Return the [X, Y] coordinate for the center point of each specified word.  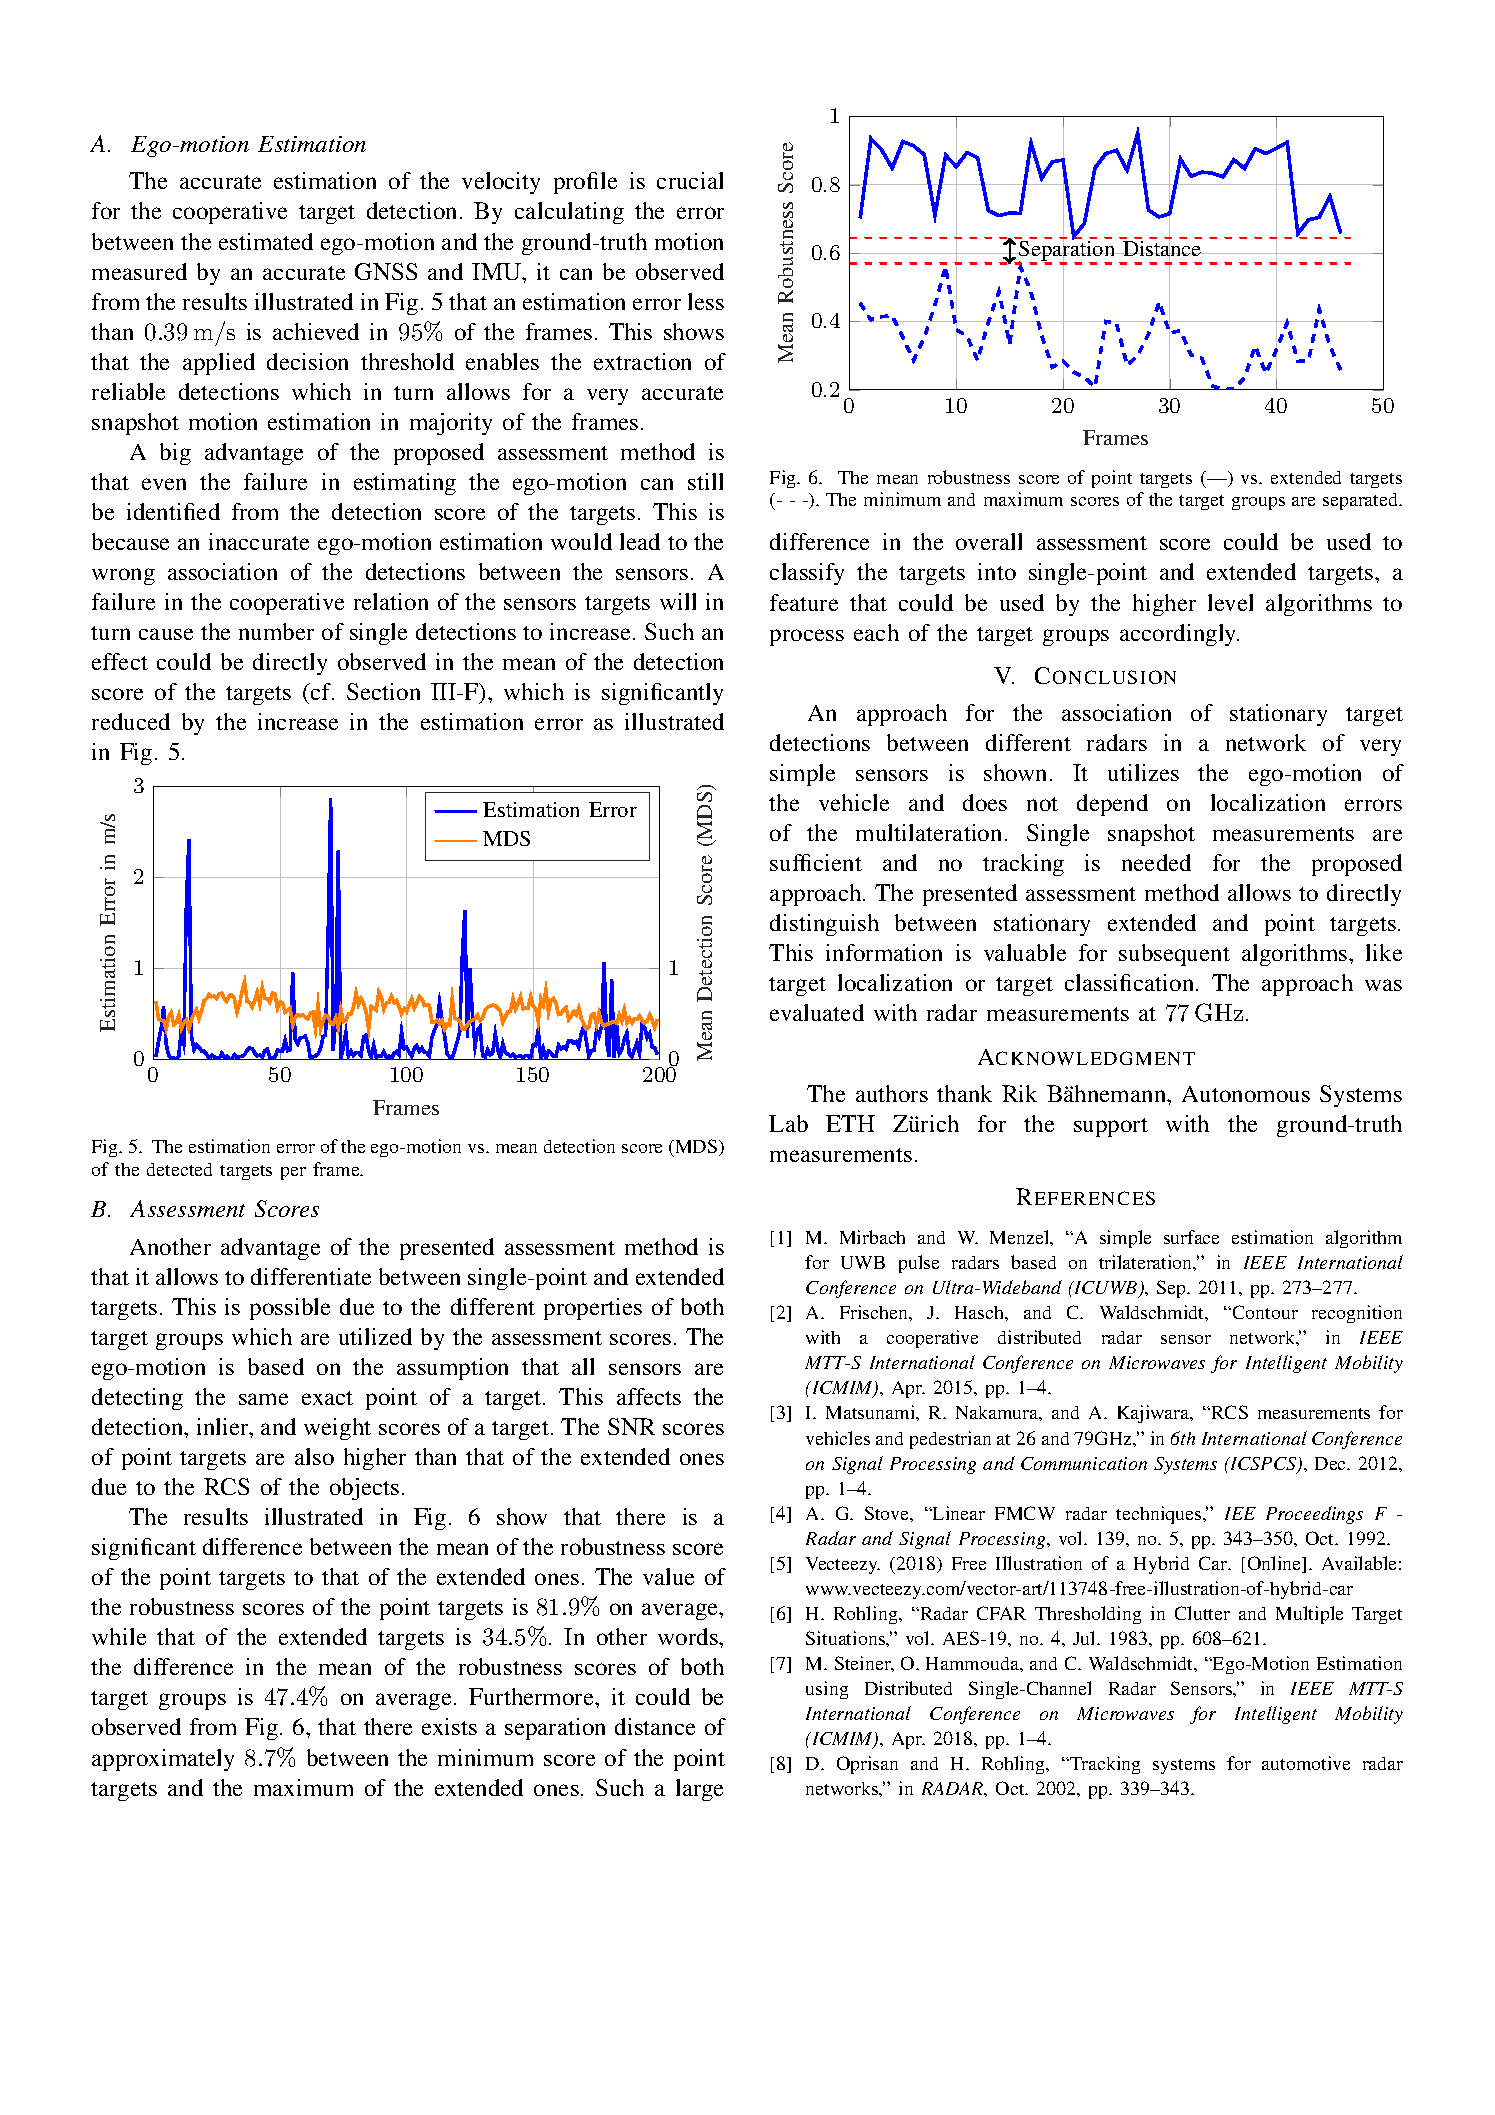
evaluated [817, 1012]
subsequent [1174, 955]
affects [649, 1396]
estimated [266, 241]
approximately [163, 1760]
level [1230, 602]
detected [179, 1169]
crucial [690, 180]
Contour [1264, 1312]
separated [1361, 501]
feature [804, 602]
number [276, 631]
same [263, 1399]
